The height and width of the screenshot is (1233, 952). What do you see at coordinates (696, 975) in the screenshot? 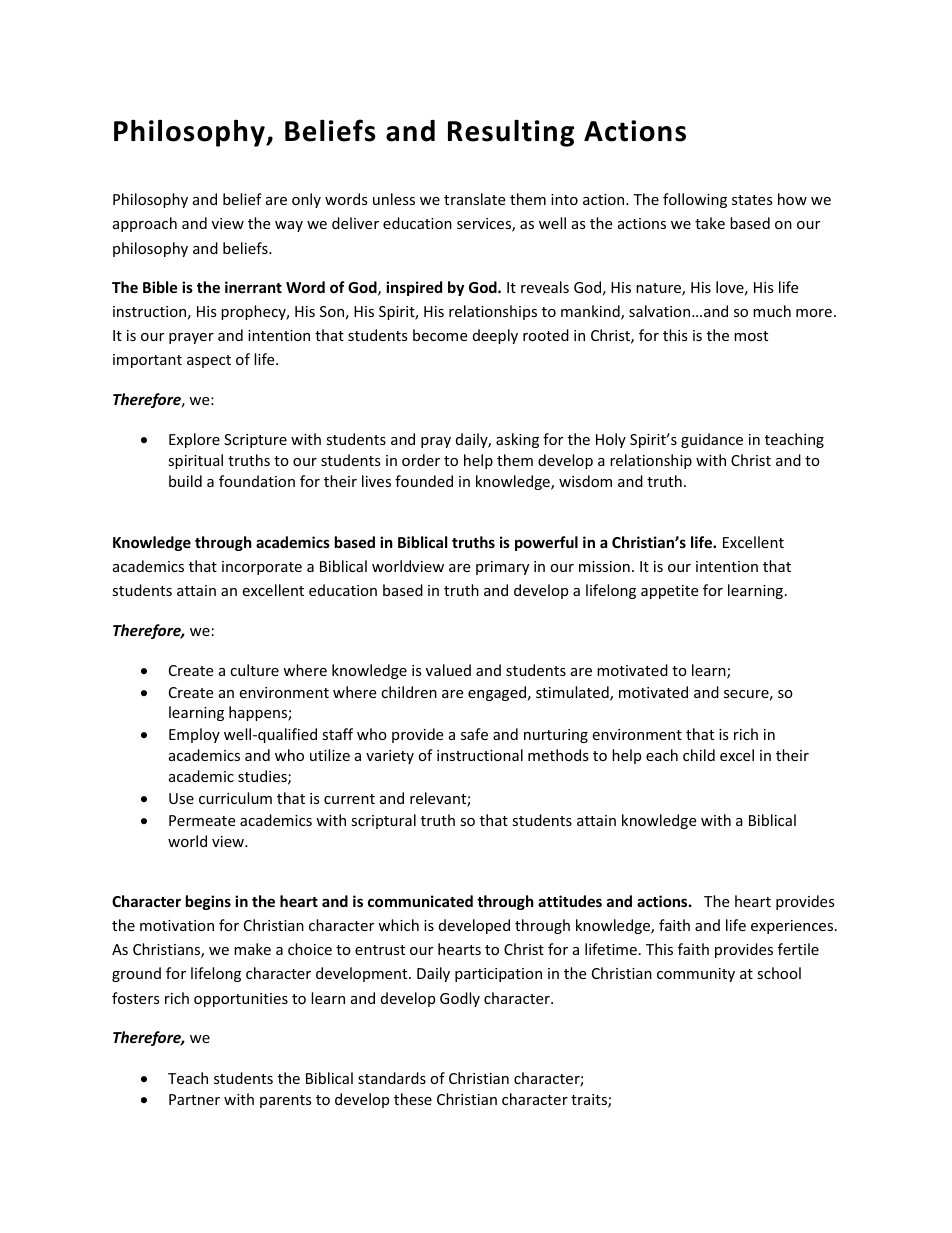
I see `community` at bounding box center [696, 975].
